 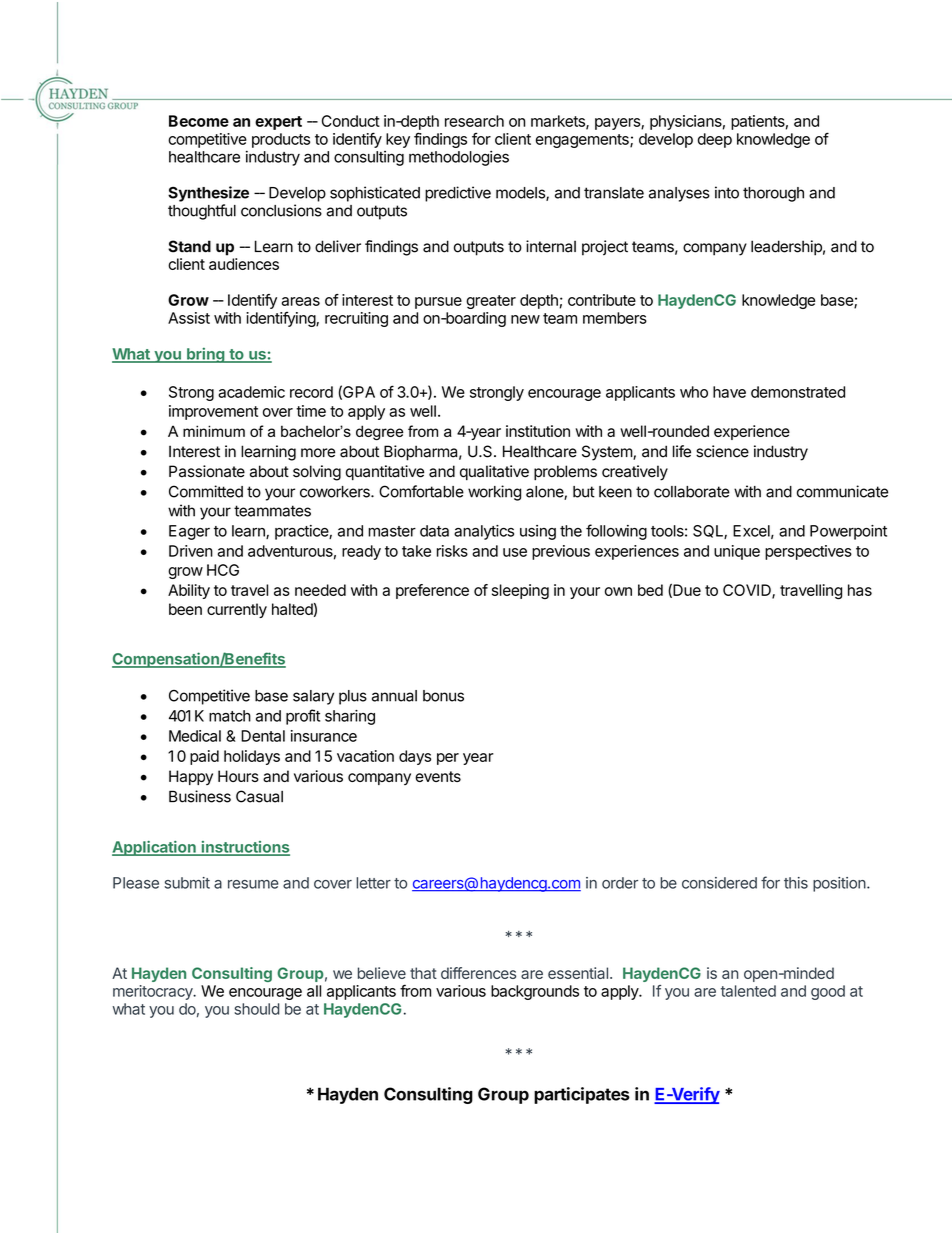 What do you see at coordinates (748, 991) in the page?
I see `talented` at bounding box center [748, 991].
